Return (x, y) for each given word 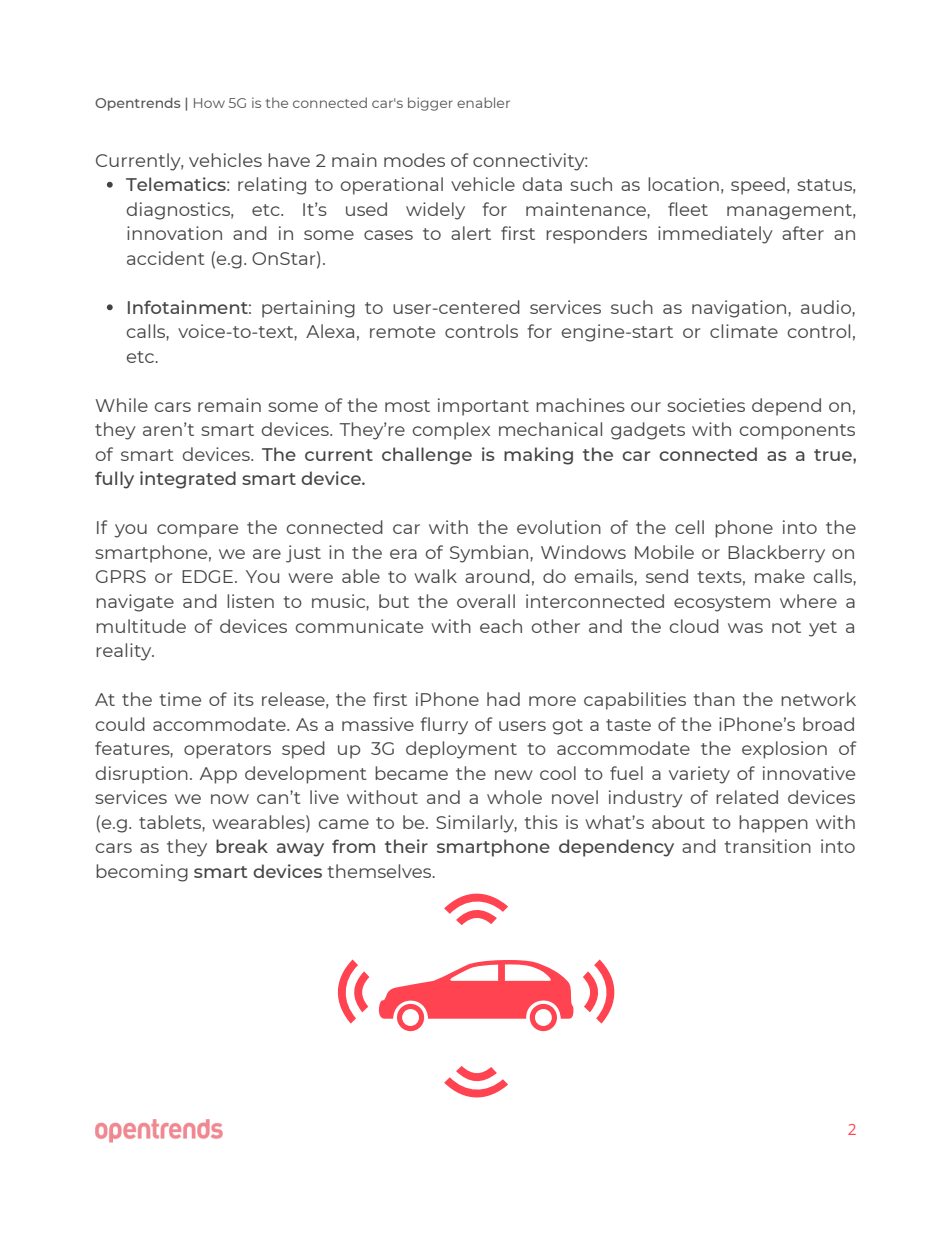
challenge (427, 456)
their (406, 846)
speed (758, 186)
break (242, 846)
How (209, 103)
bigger (430, 104)
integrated (188, 480)
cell (689, 527)
